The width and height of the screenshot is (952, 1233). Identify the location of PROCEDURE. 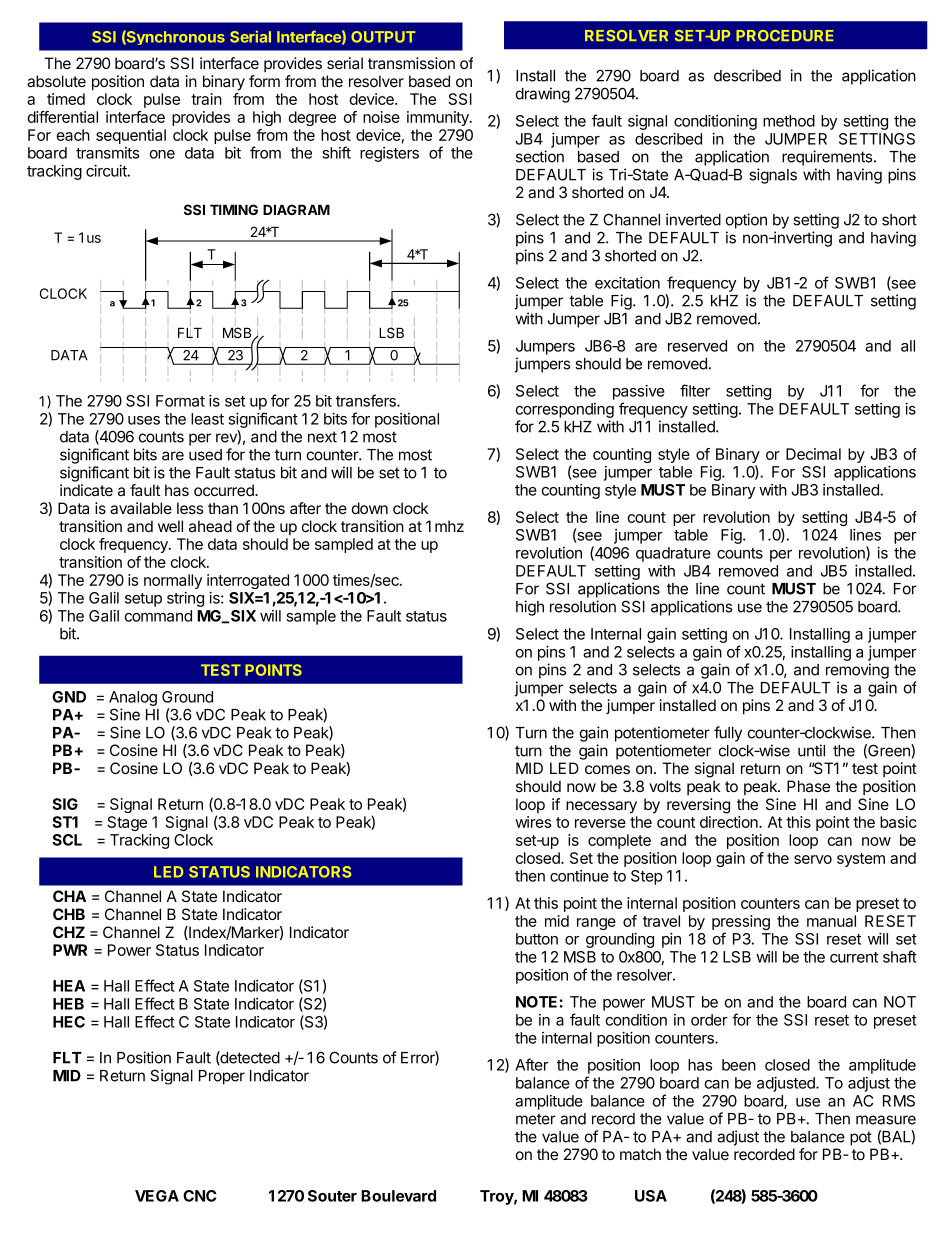
(785, 35).
